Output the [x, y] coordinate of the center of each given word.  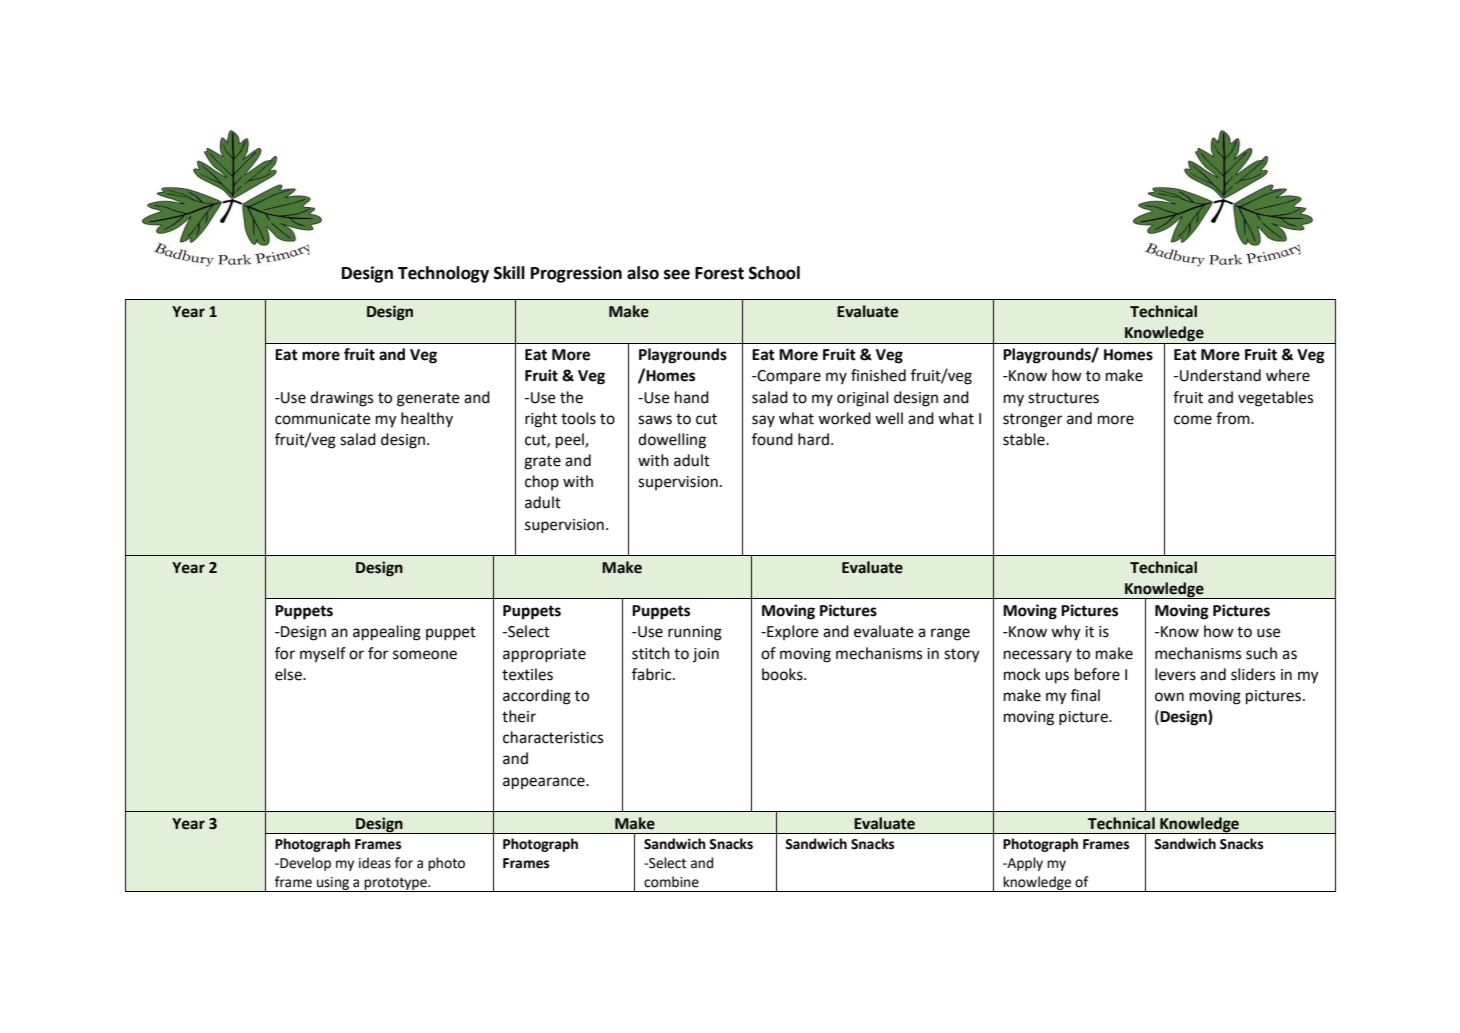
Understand [1220, 375]
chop [542, 482]
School [774, 273]
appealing [387, 633]
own [1169, 697]
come [1193, 420]
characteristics [553, 737]
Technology [443, 274]
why [1066, 633]
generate [428, 400]
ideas [375, 863]
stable [1025, 439]
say [763, 421]
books [783, 674]
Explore [792, 632]
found [772, 439]
